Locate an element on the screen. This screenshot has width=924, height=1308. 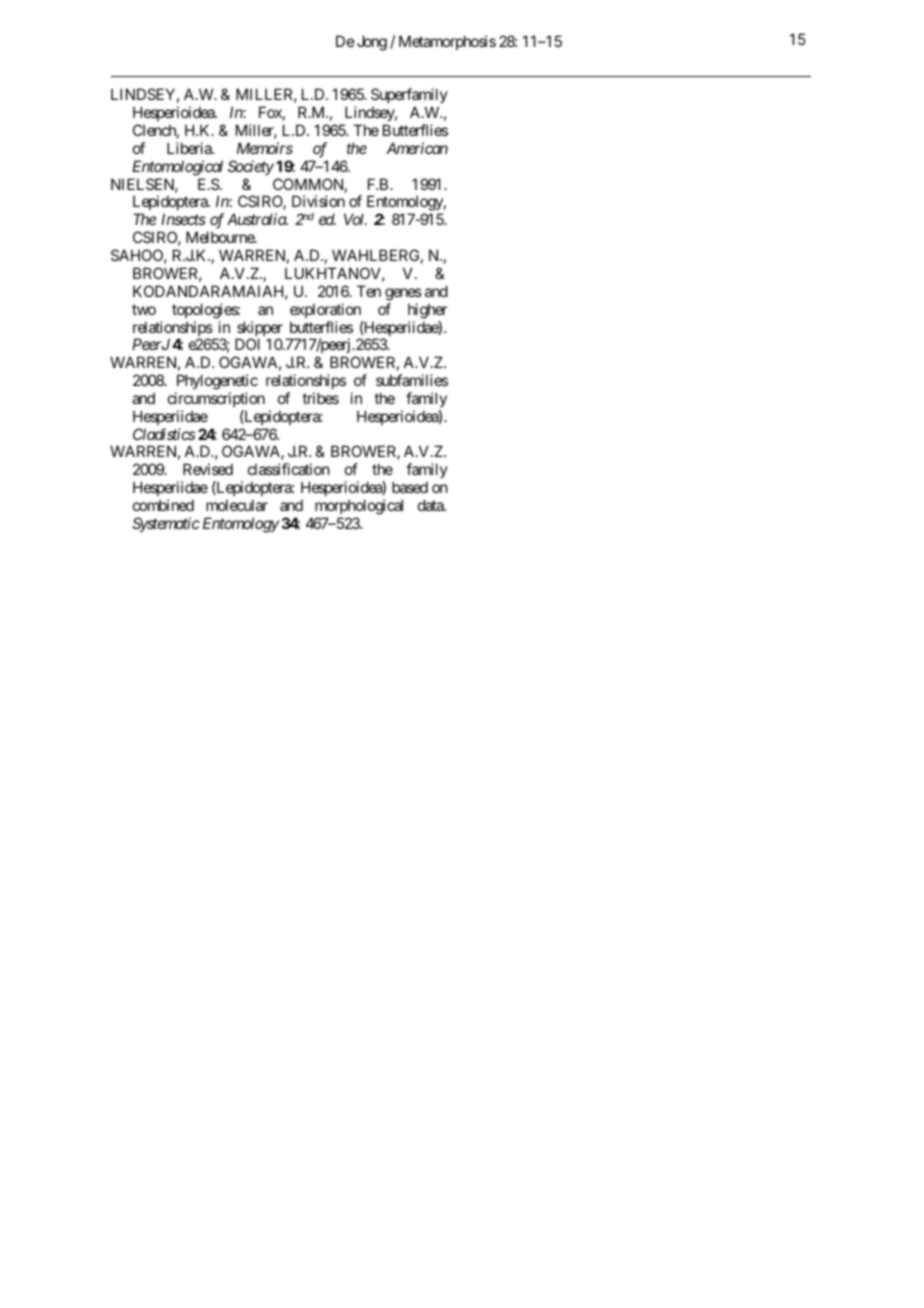
Liberia is located at coordinates (190, 148).
